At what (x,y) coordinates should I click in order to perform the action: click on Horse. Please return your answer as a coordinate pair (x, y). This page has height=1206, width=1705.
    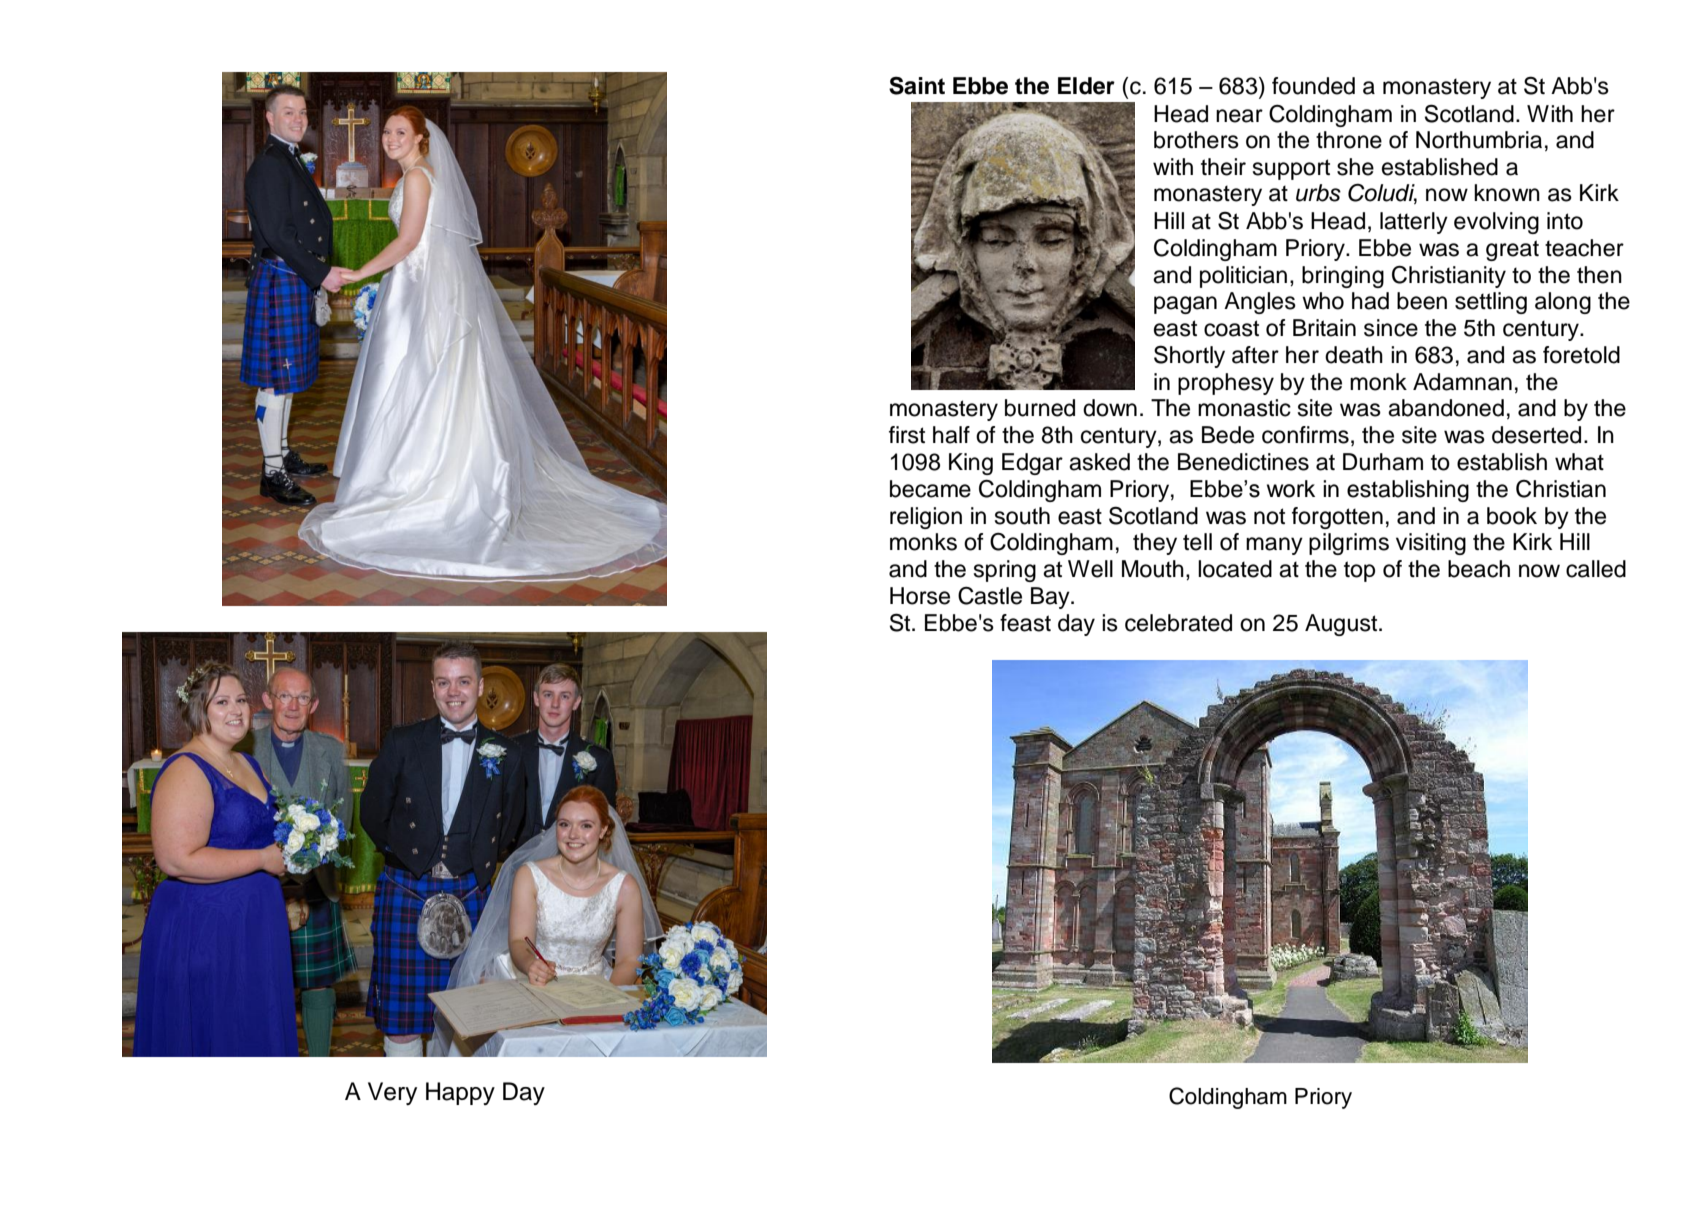
    Looking at the image, I should click on (920, 596).
